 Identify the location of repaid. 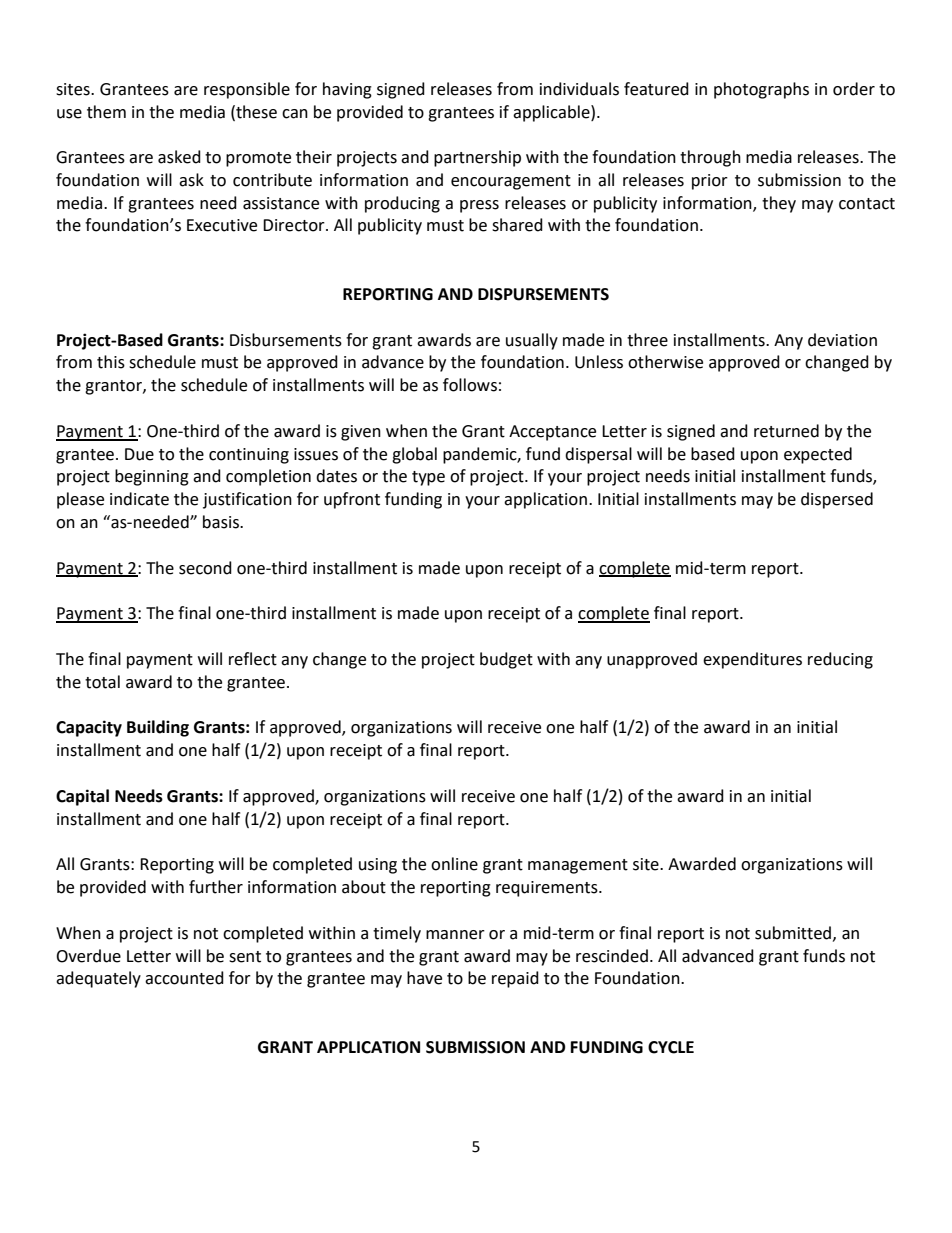
(515, 979).
